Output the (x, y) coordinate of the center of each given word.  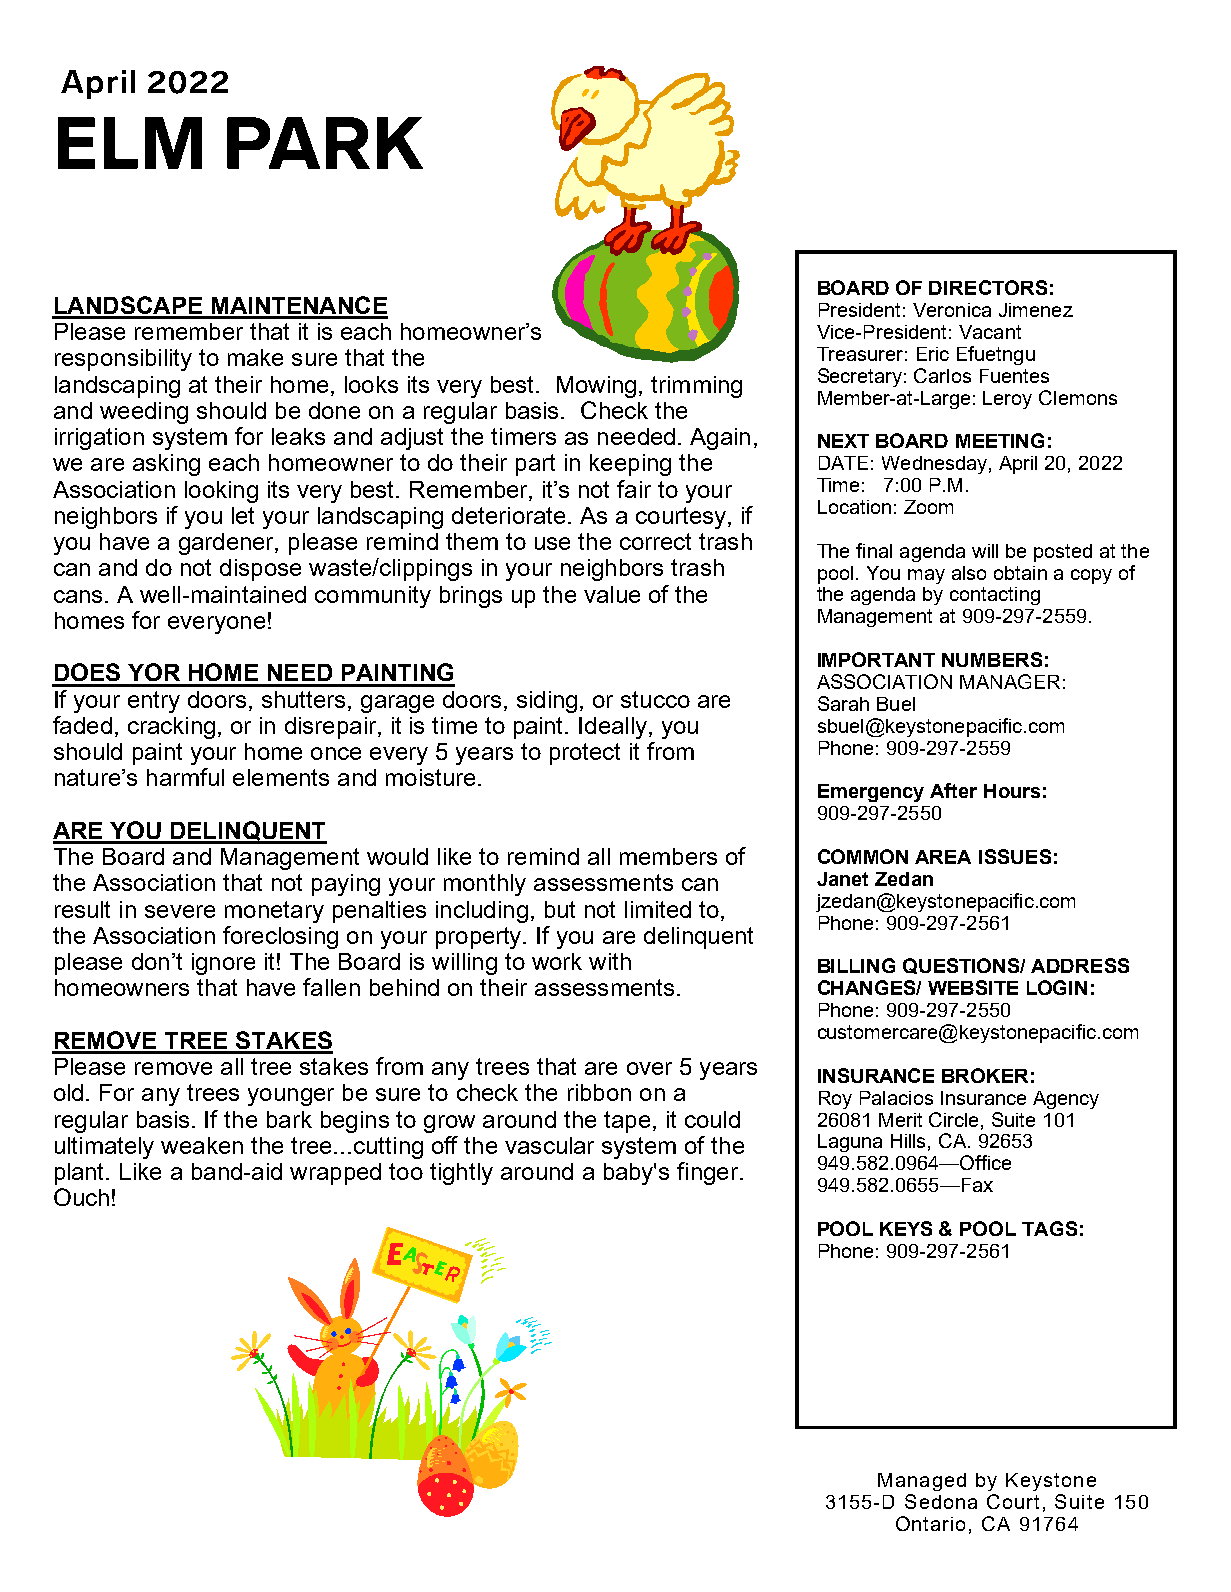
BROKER (985, 1075)
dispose (260, 570)
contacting (995, 596)
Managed (922, 1482)
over (649, 1068)
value (612, 594)
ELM (130, 143)
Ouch (81, 1197)
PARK (325, 143)
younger (291, 1097)
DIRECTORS (988, 287)
